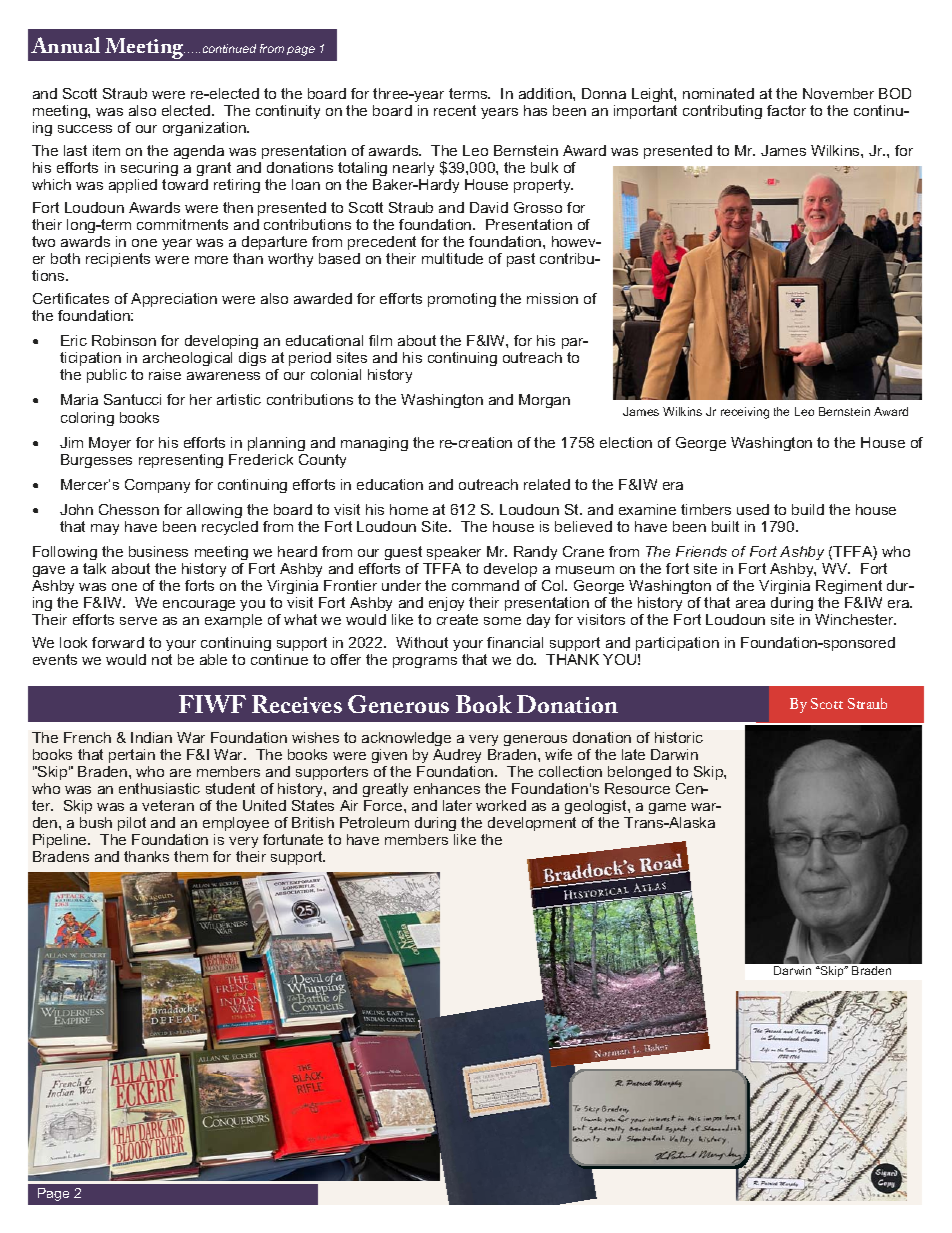 This screenshot has height=1233, width=952. I want to click on November, so click(838, 93).
